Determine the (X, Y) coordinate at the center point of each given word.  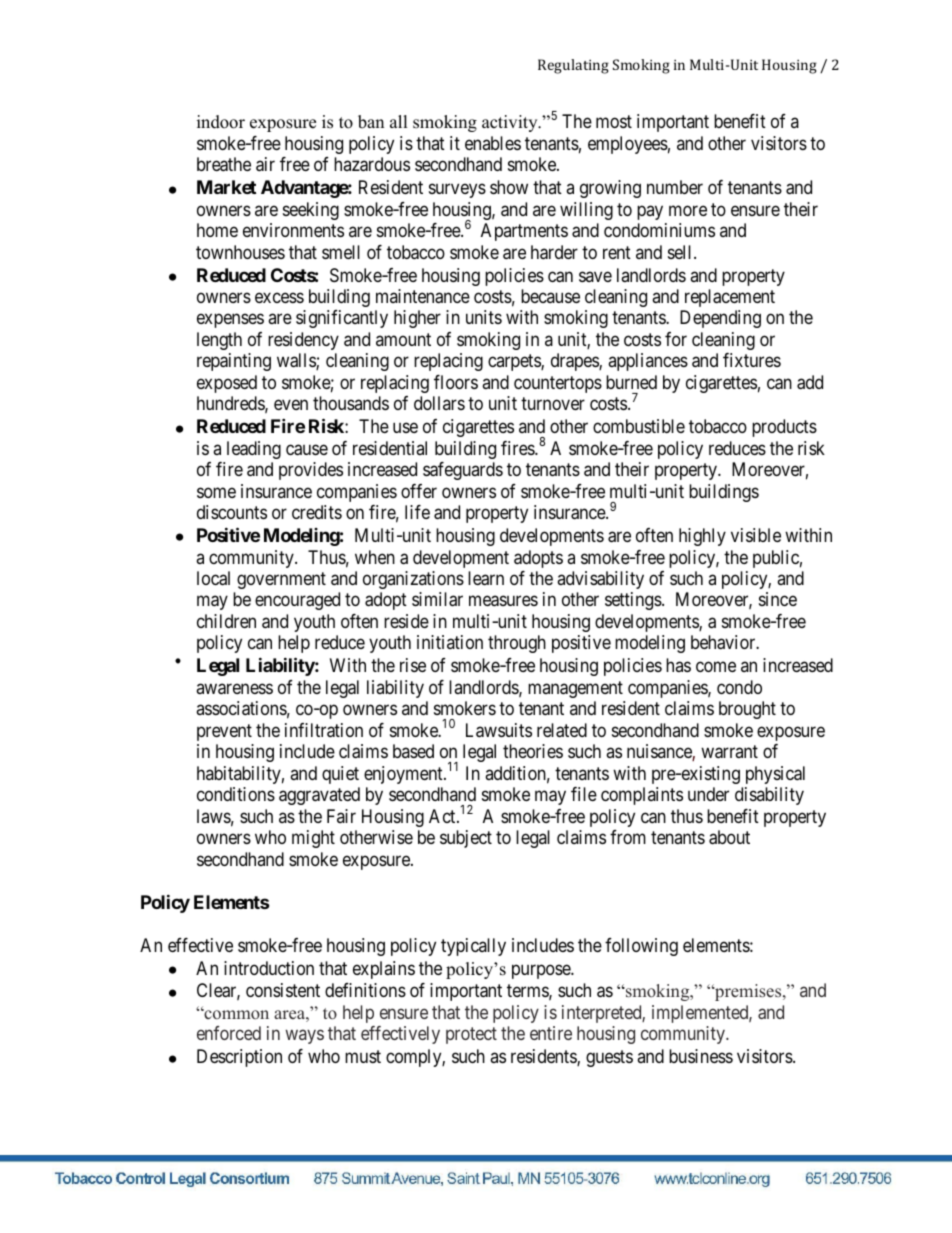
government (281, 580)
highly (702, 537)
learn (486, 578)
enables (493, 143)
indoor (221, 122)
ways (304, 1037)
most (614, 122)
